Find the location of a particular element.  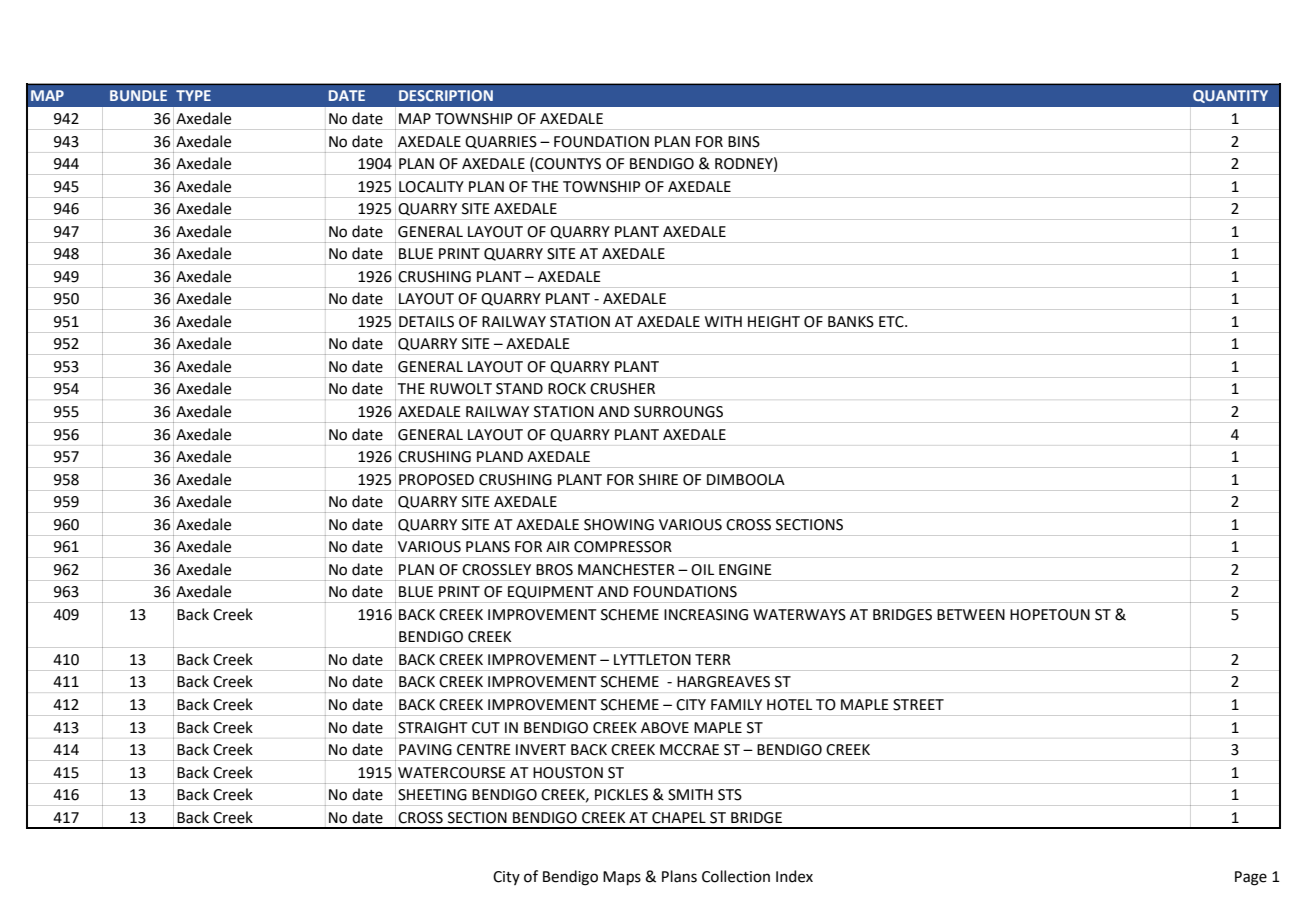

PROPOSED is located at coordinates (436, 480).
